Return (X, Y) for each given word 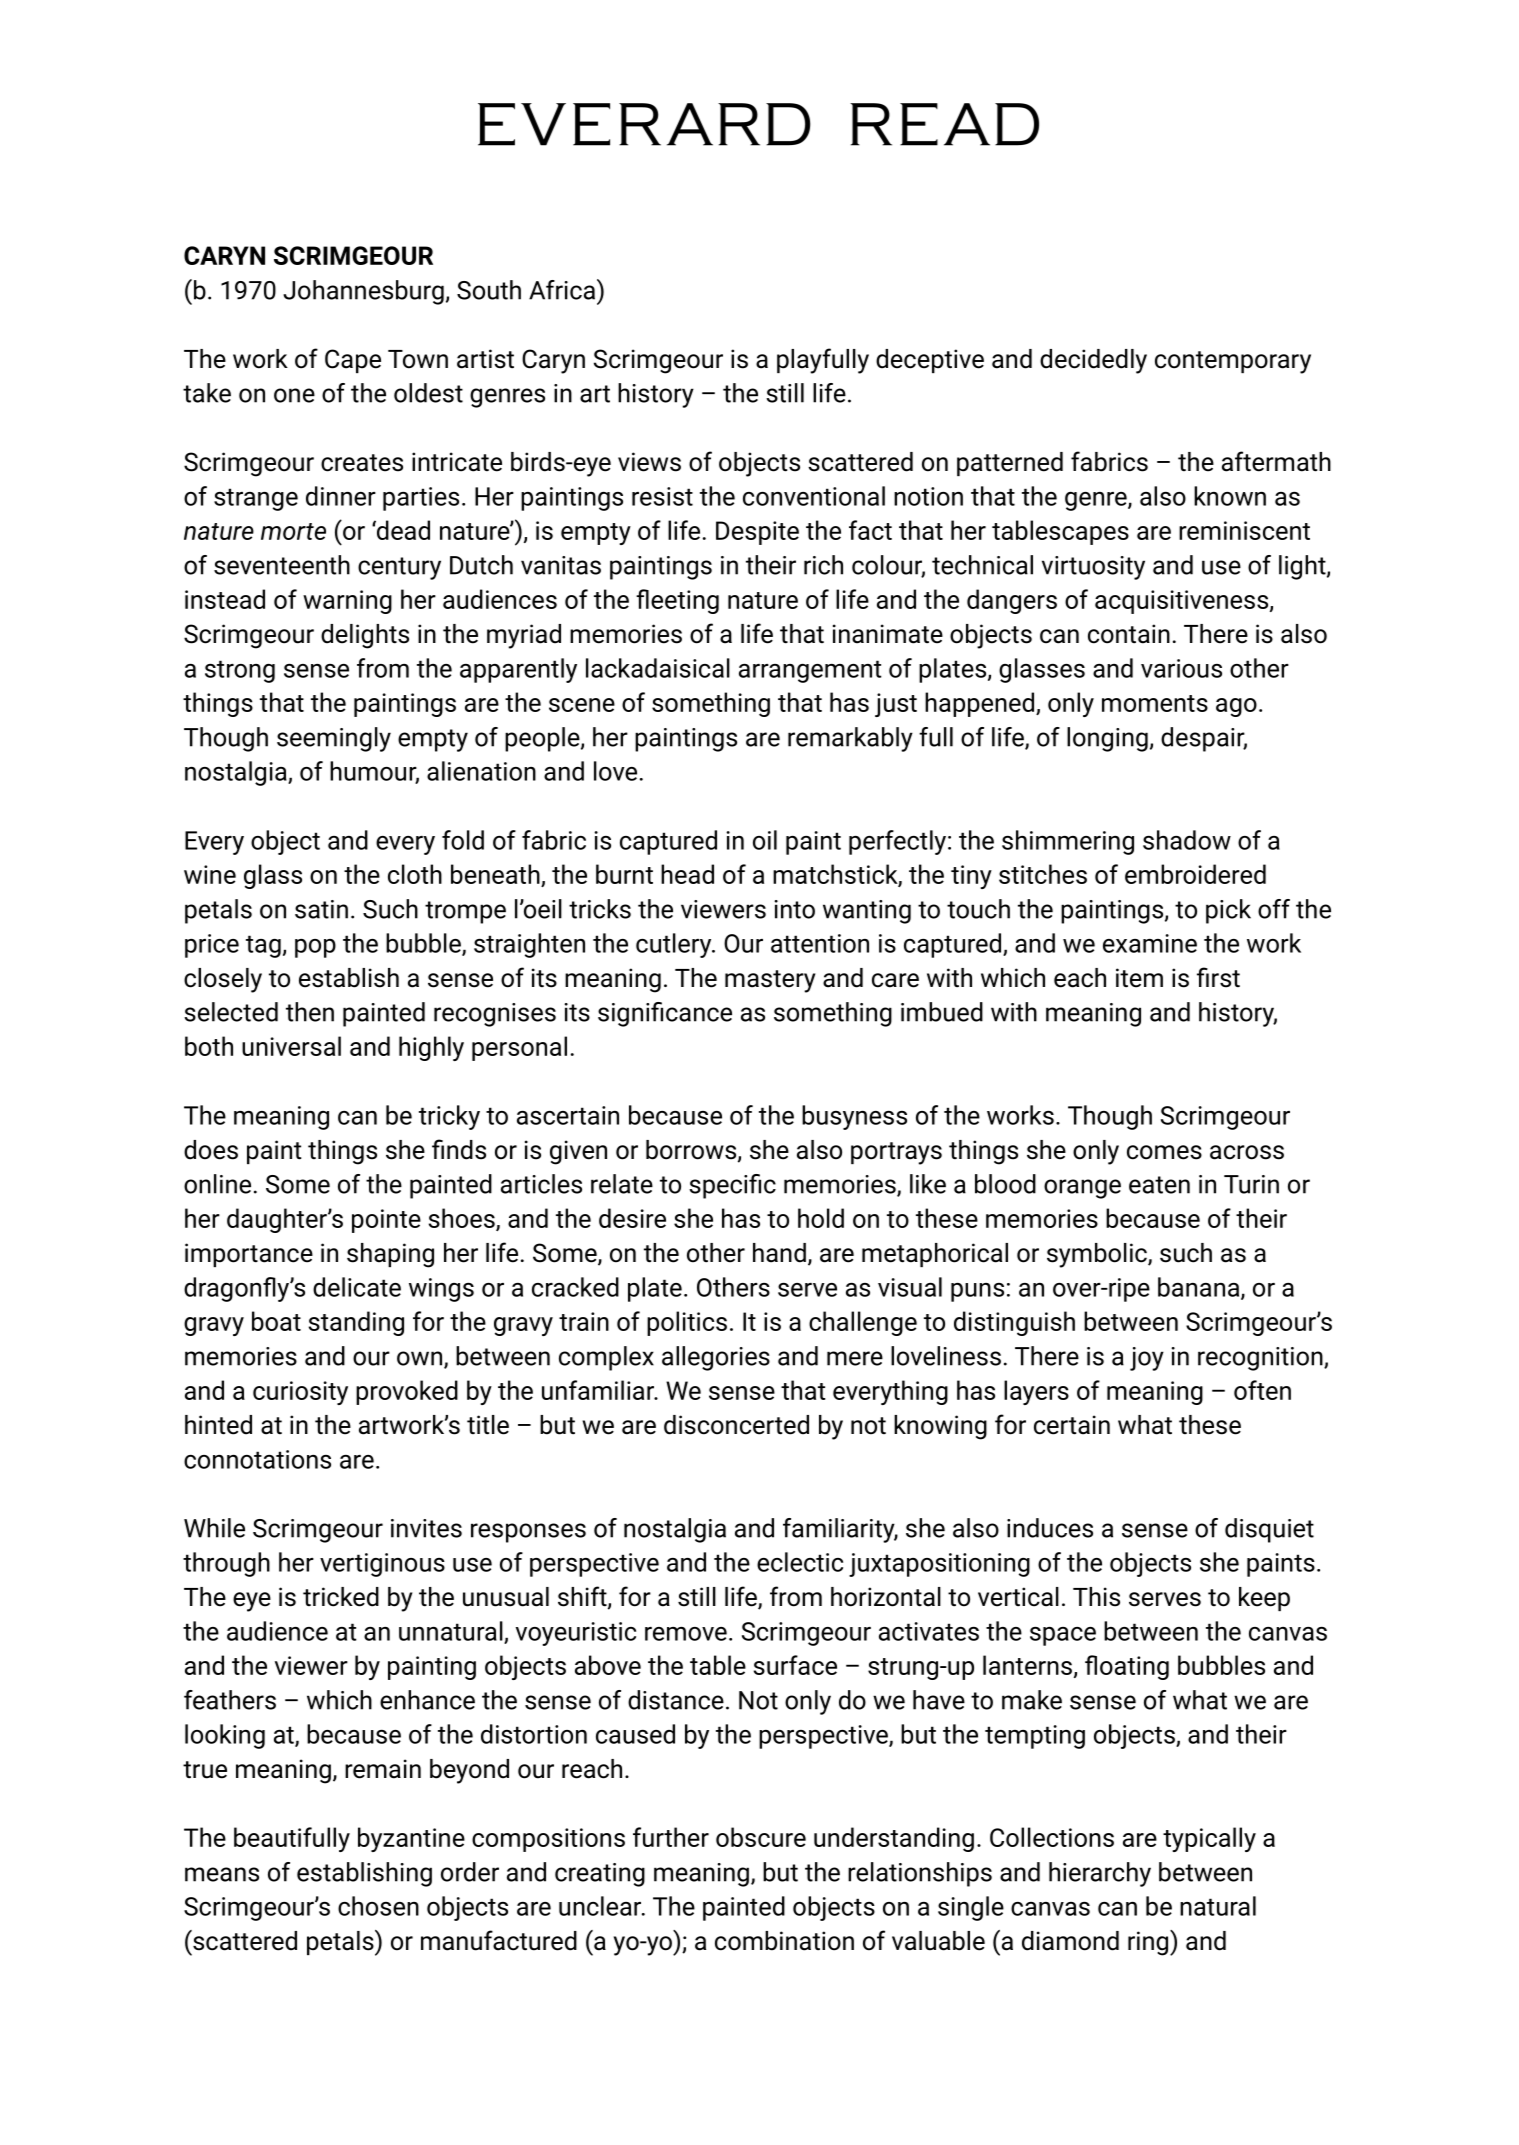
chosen (378, 1906)
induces (1050, 1528)
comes (1164, 1152)
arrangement (810, 671)
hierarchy (1100, 1874)
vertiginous (382, 1565)
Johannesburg (363, 292)
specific (732, 1186)
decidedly (1093, 361)
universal (291, 1046)
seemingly (334, 739)
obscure (761, 1837)
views (649, 462)
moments (1155, 703)
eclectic (800, 1562)
